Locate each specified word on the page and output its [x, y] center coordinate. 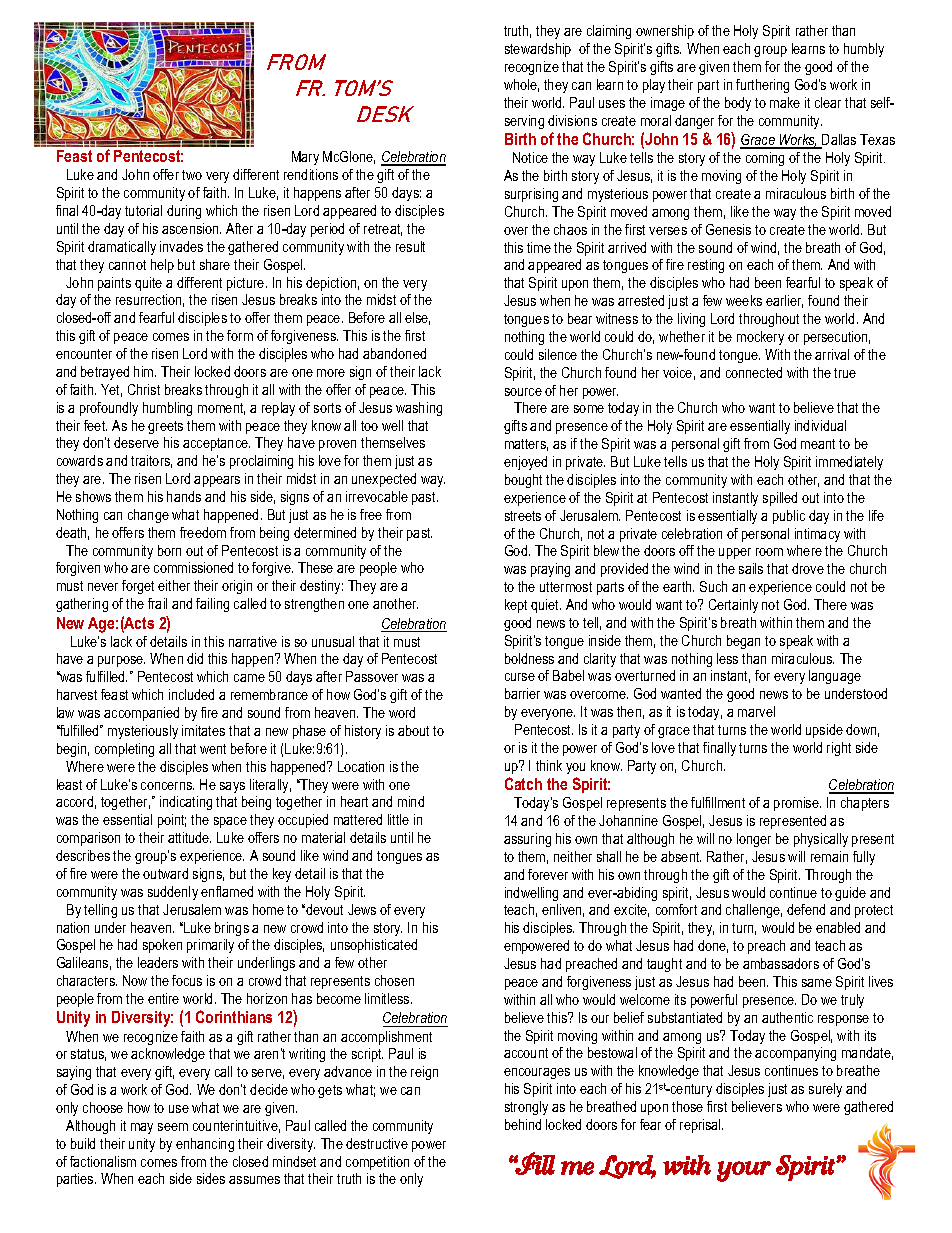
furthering [762, 86]
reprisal [701, 1126]
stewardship [538, 50]
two [192, 175]
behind [523, 1124]
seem [173, 1127]
